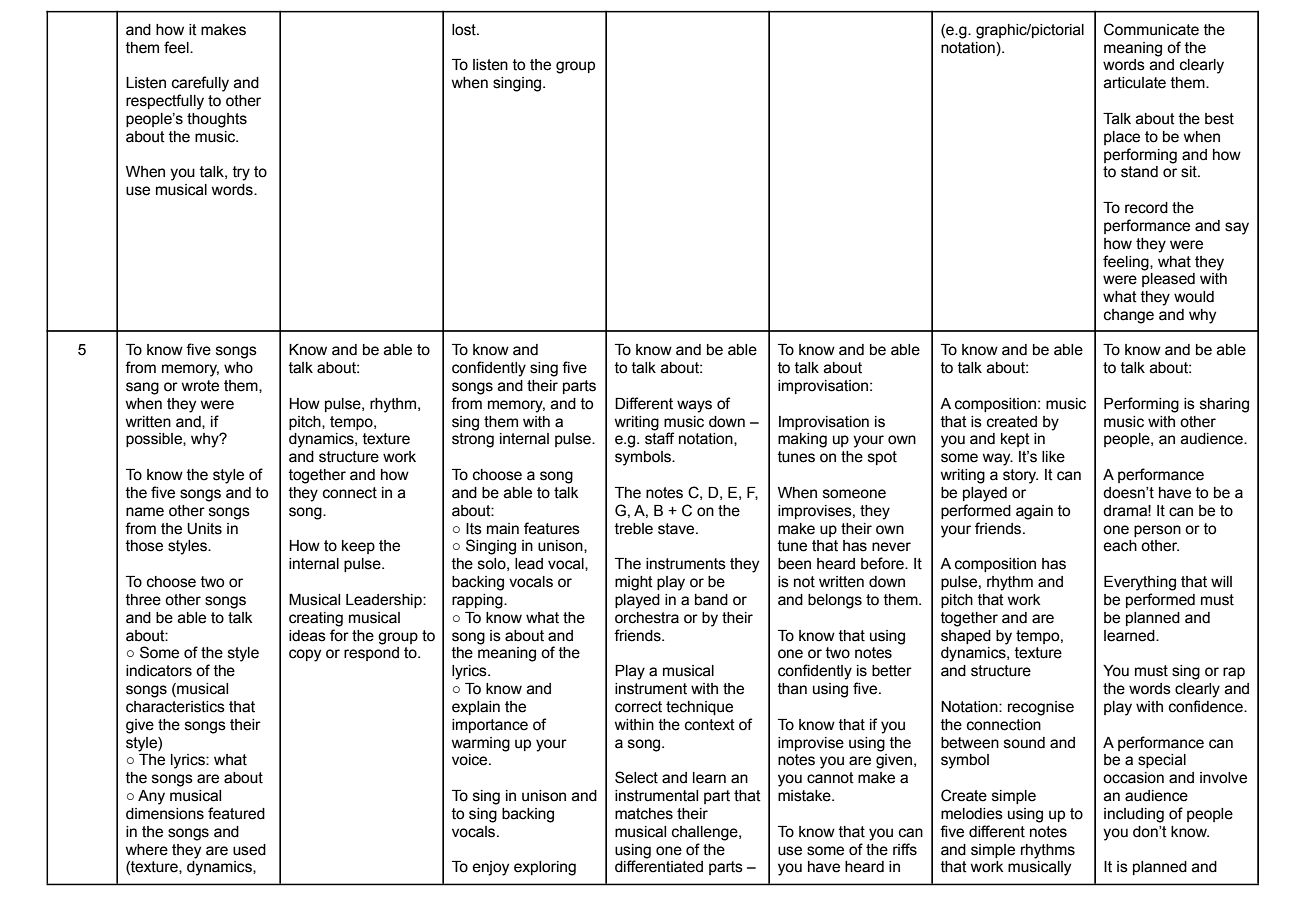 The height and width of the screenshot is (924, 1307). Describe the element at coordinates (1134, 815) in the screenshot. I see `including` at that location.
